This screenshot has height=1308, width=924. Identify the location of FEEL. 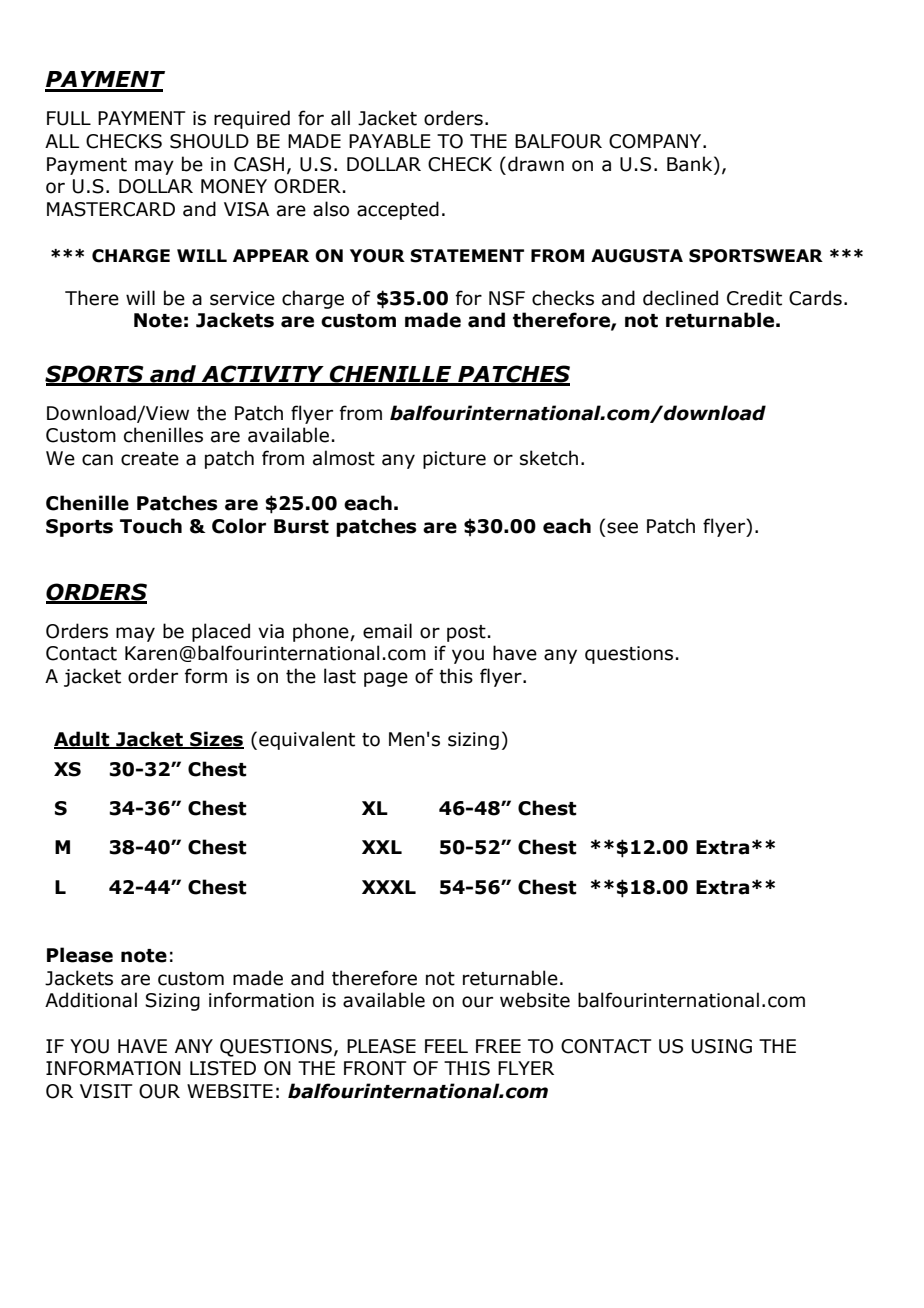
(446, 1046).
